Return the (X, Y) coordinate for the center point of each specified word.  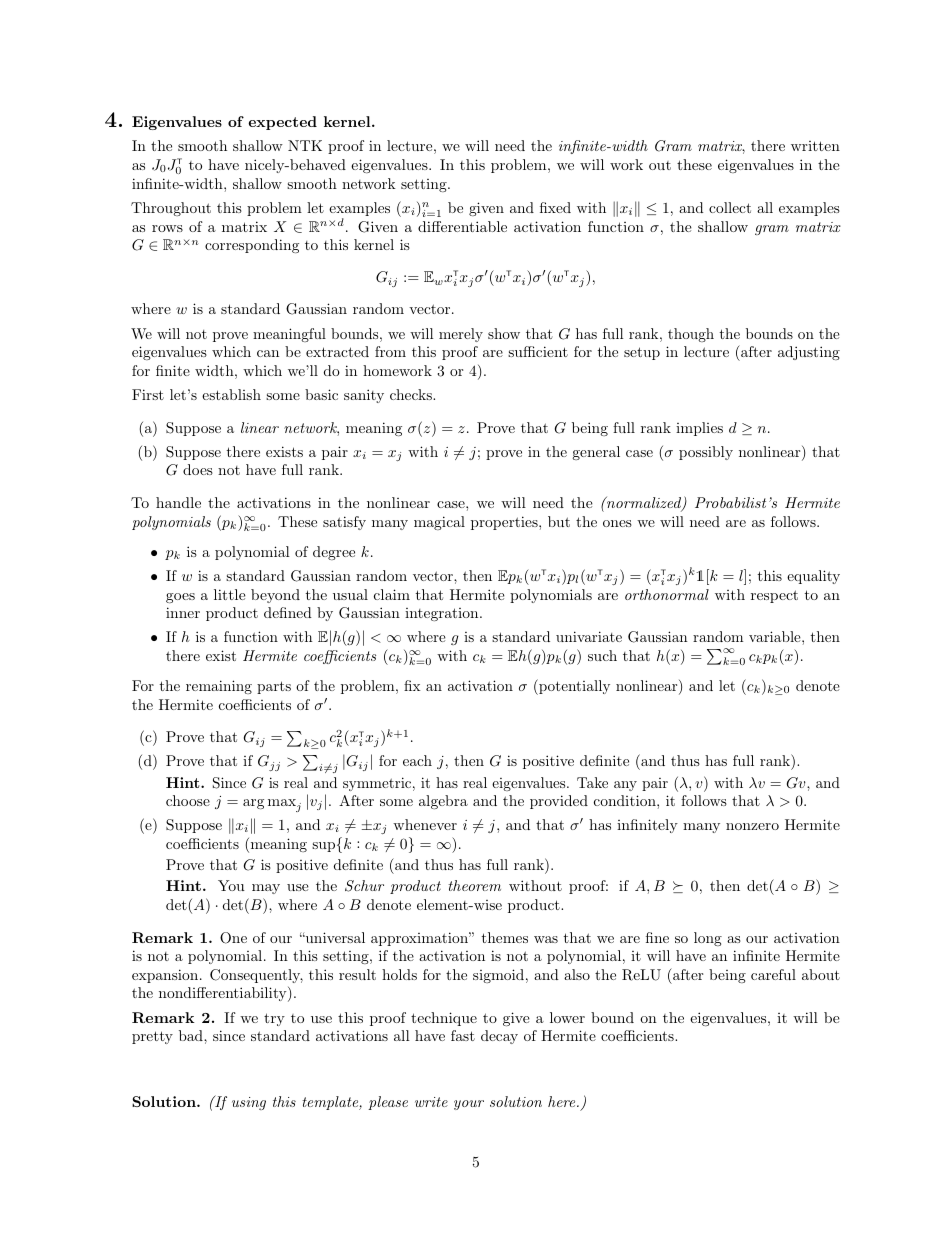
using (249, 1103)
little (230, 594)
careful (773, 974)
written (815, 146)
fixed (555, 207)
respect (774, 596)
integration (443, 614)
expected (282, 123)
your (469, 1105)
